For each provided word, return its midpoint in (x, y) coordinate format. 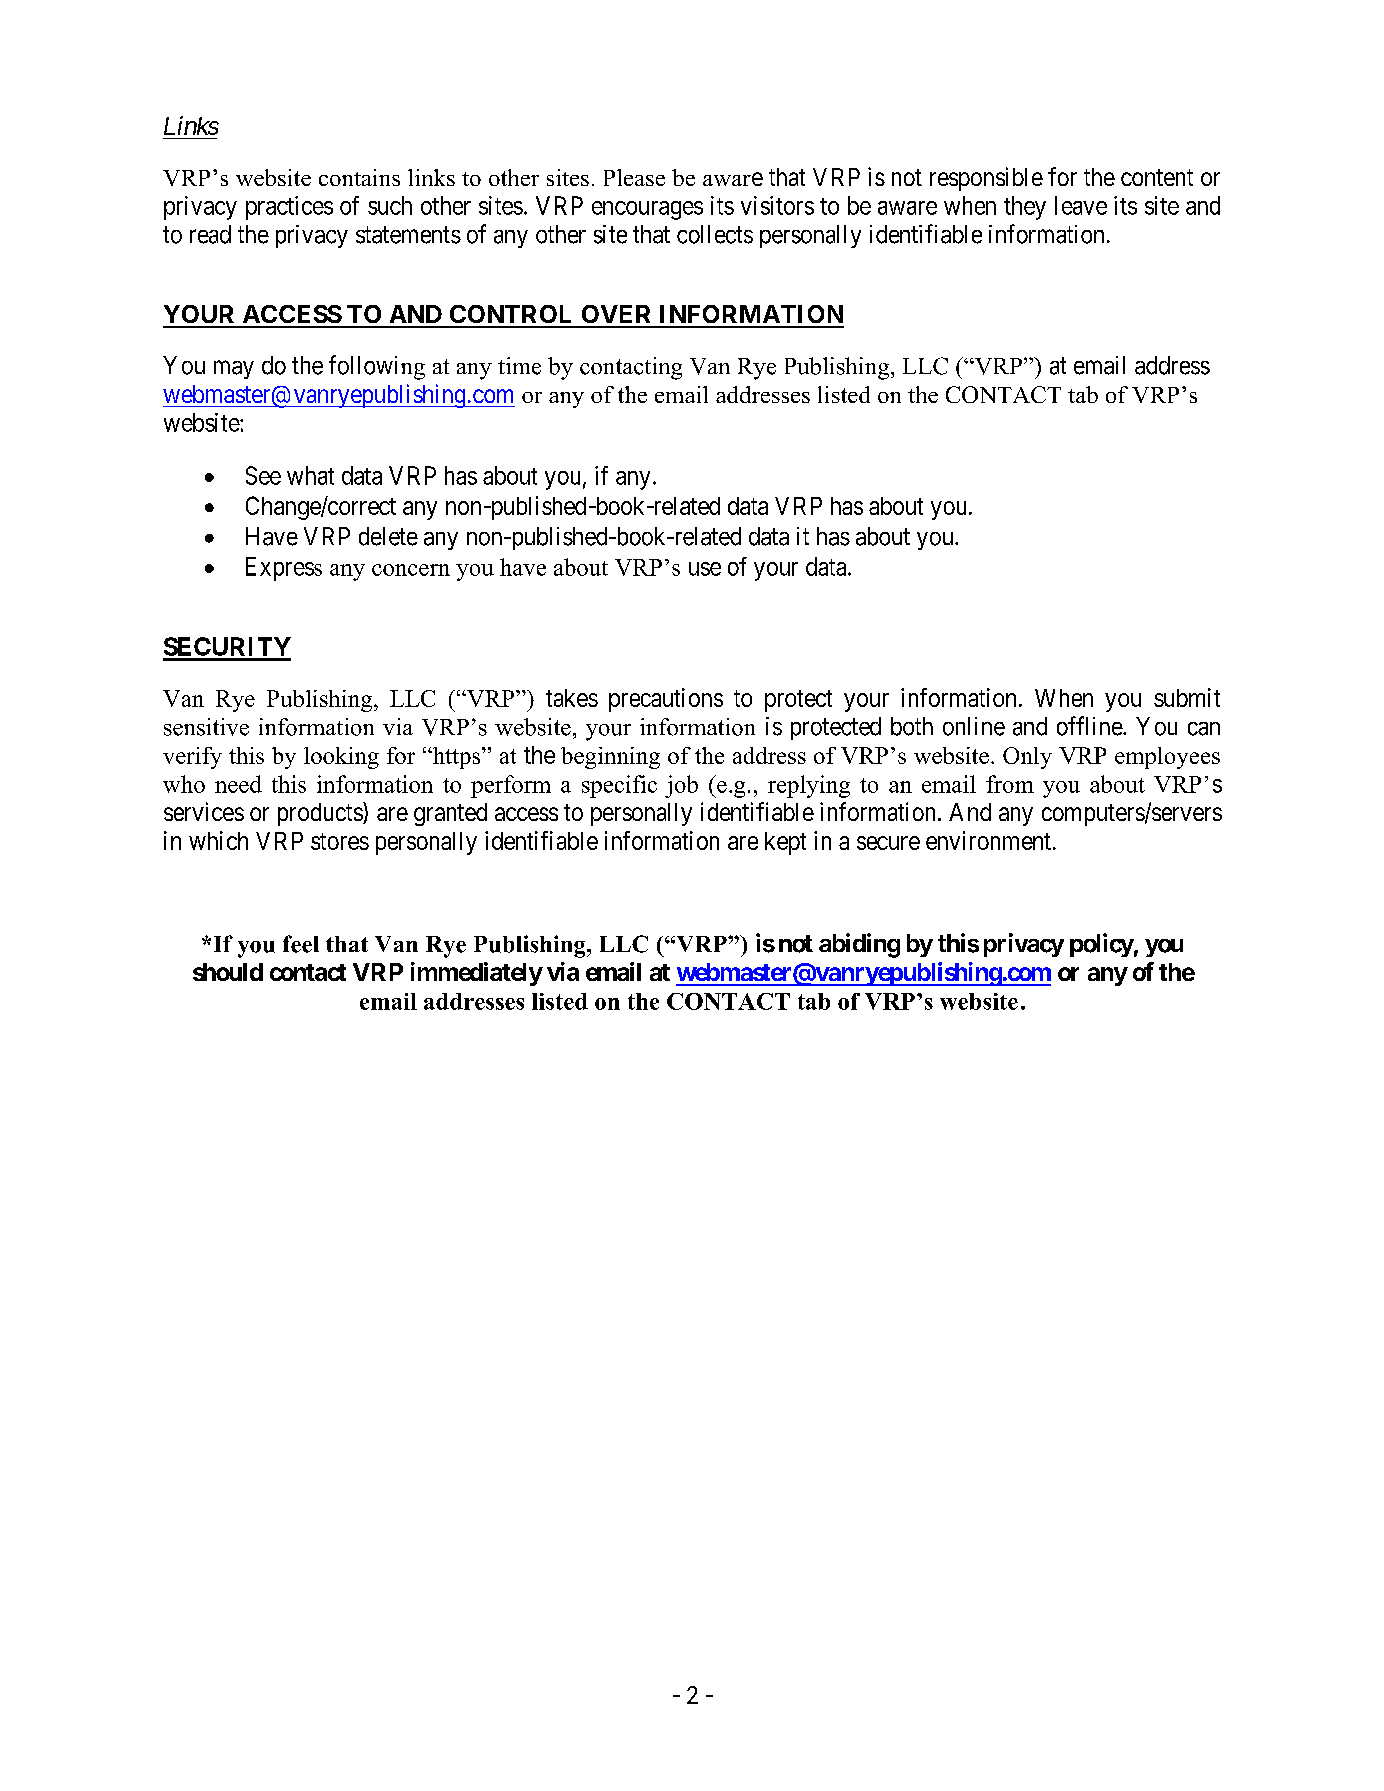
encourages (647, 210)
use (705, 569)
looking (341, 758)
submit (1187, 697)
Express (284, 569)
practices (289, 208)
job (681, 786)
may (234, 369)
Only (1027, 758)
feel (301, 944)
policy (1102, 945)
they (1025, 208)
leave (1081, 205)
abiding (859, 945)
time (519, 366)
